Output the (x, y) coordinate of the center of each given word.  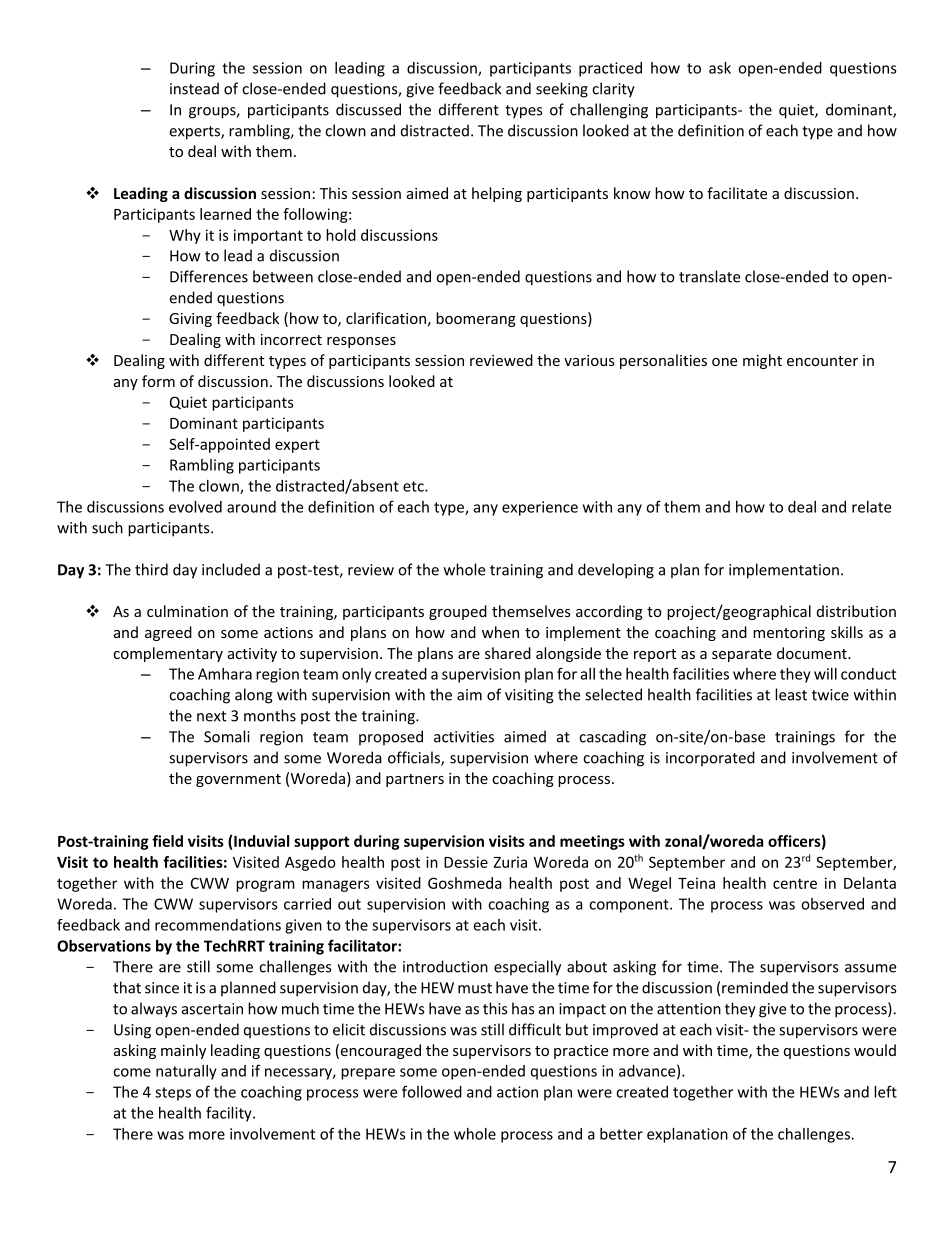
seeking (562, 90)
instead (194, 88)
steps (173, 1094)
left (885, 1091)
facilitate (737, 193)
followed (432, 1091)
